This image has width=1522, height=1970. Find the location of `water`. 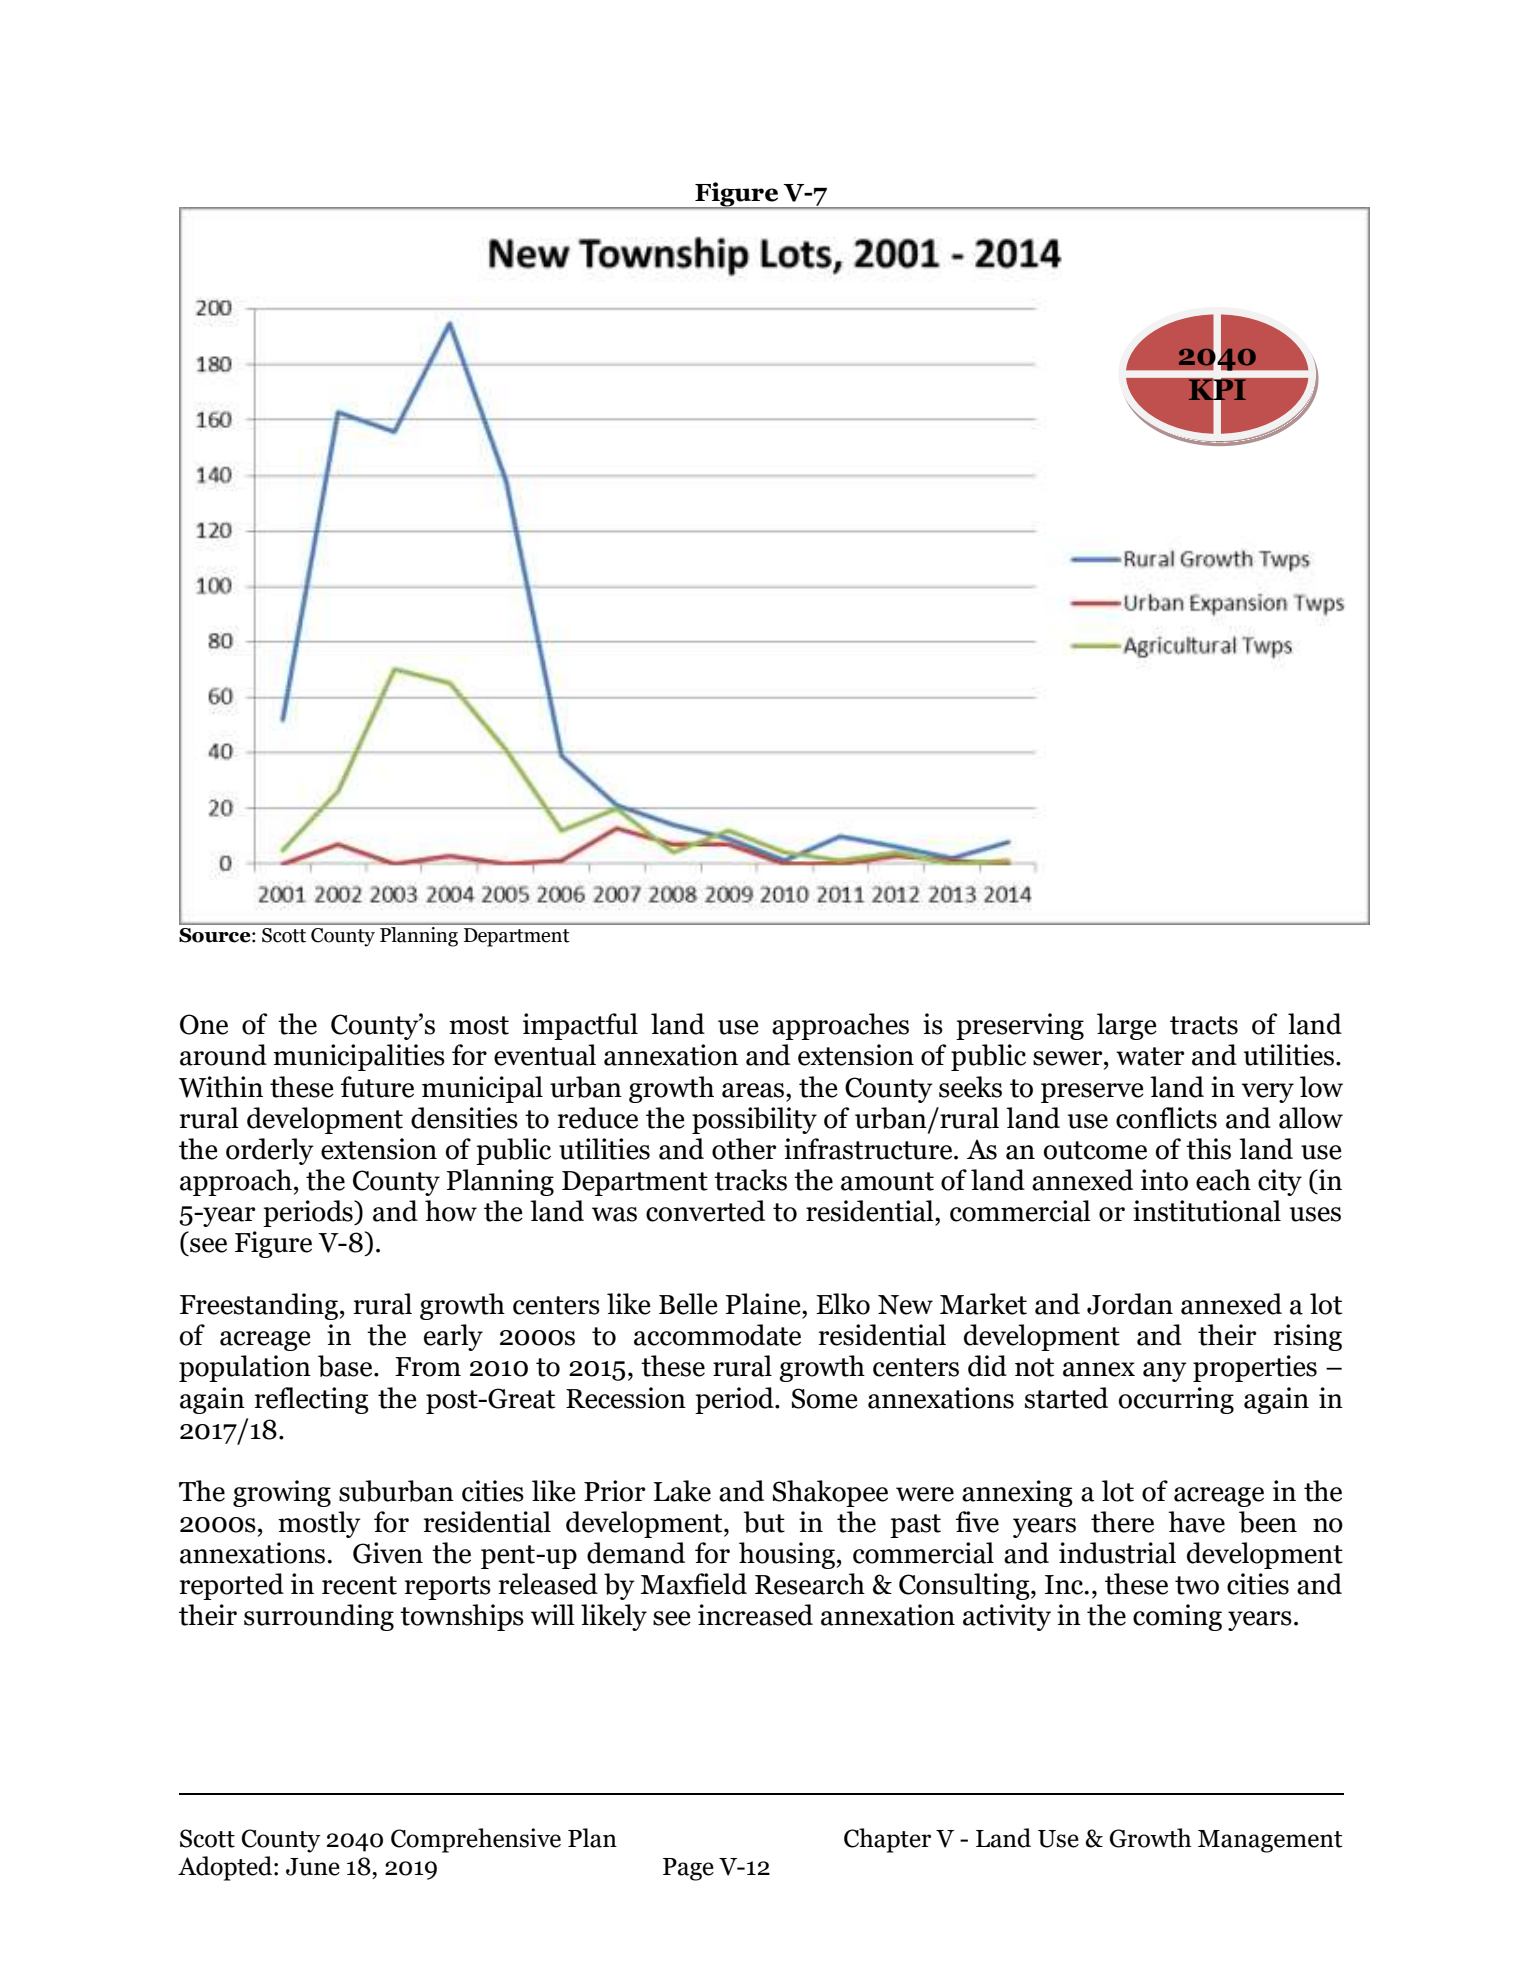

water is located at coordinates (1150, 1056).
